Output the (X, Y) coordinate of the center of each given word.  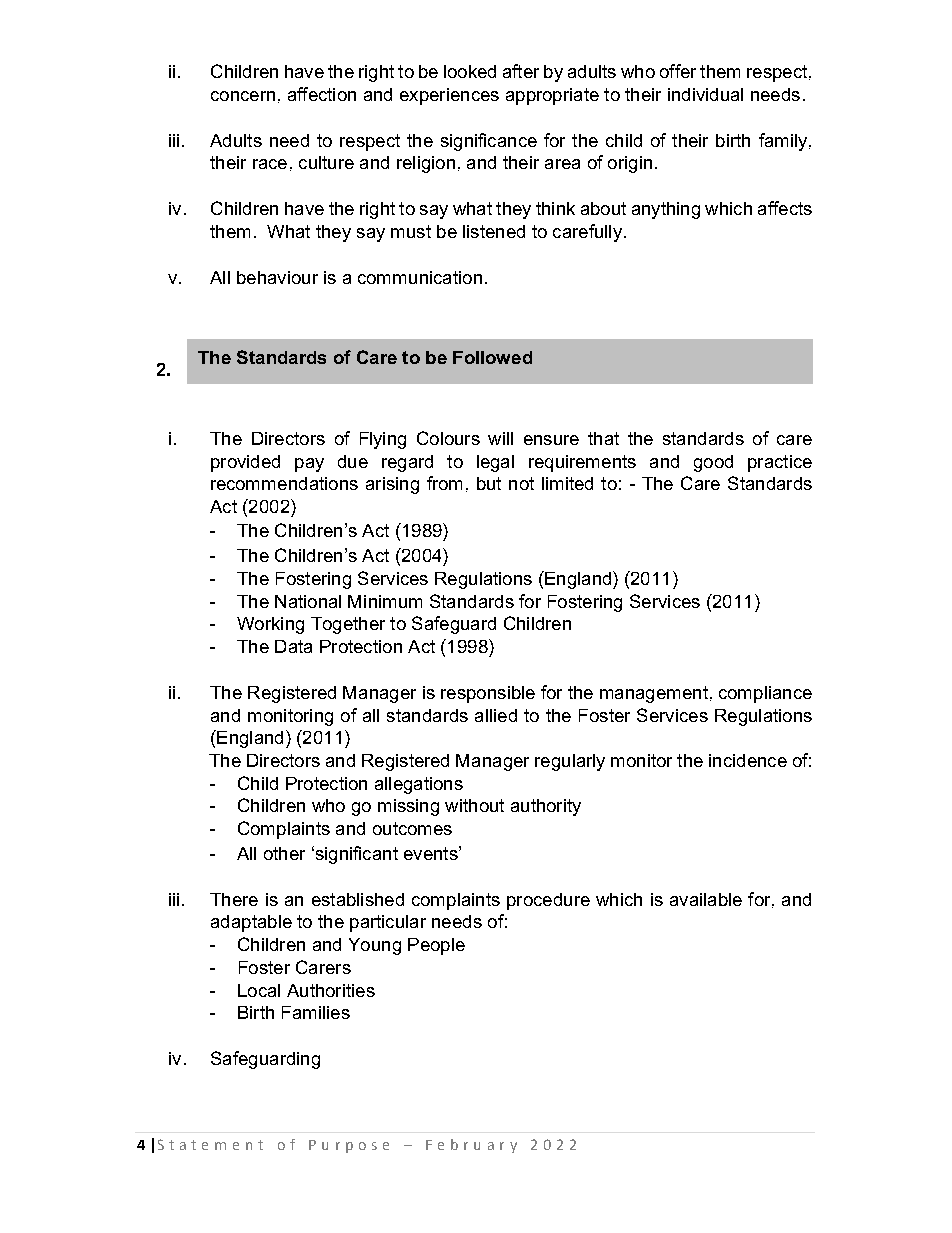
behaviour (277, 277)
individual (705, 94)
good (713, 463)
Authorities (331, 990)
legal (495, 463)
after (521, 71)
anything (666, 210)
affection (322, 94)
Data (293, 646)
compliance (765, 694)
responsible (488, 694)
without (474, 805)
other (284, 853)
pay (309, 465)
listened (494, 231)
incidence (748, 760)
